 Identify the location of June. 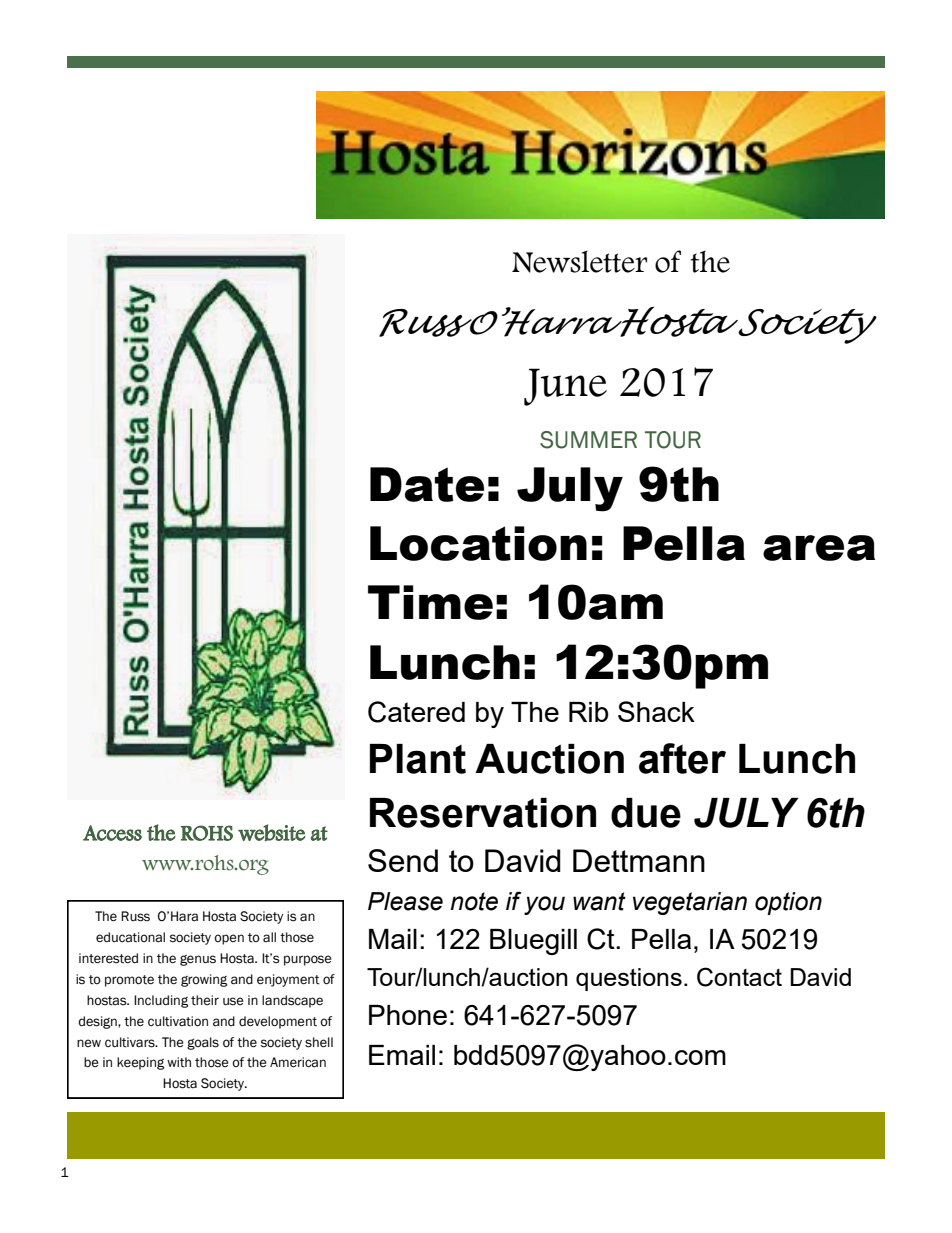
(565, 387).
